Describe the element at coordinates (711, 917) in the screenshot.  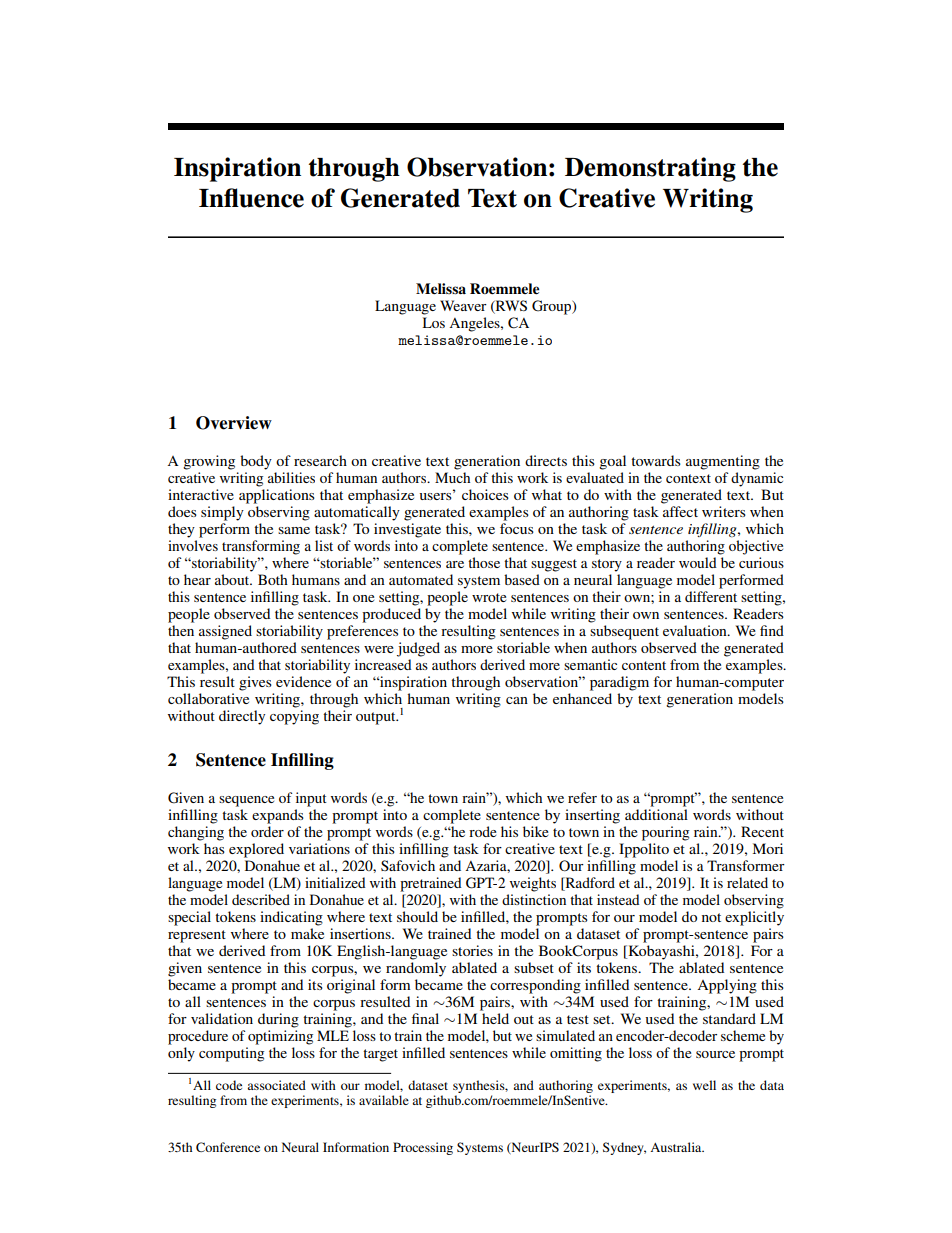
I see `not` at that location.
